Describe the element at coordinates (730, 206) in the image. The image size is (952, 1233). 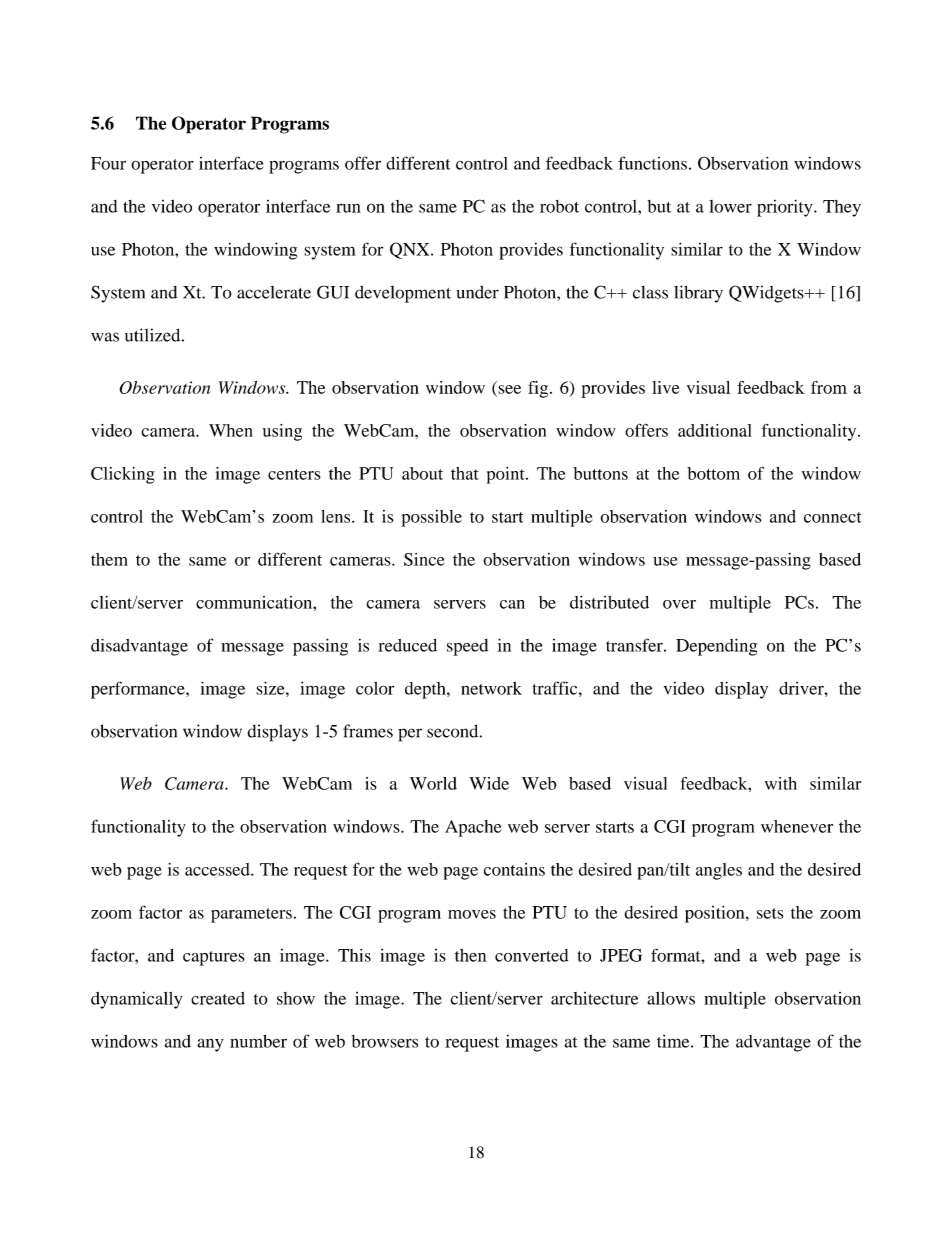
I see `lower` at that location.
